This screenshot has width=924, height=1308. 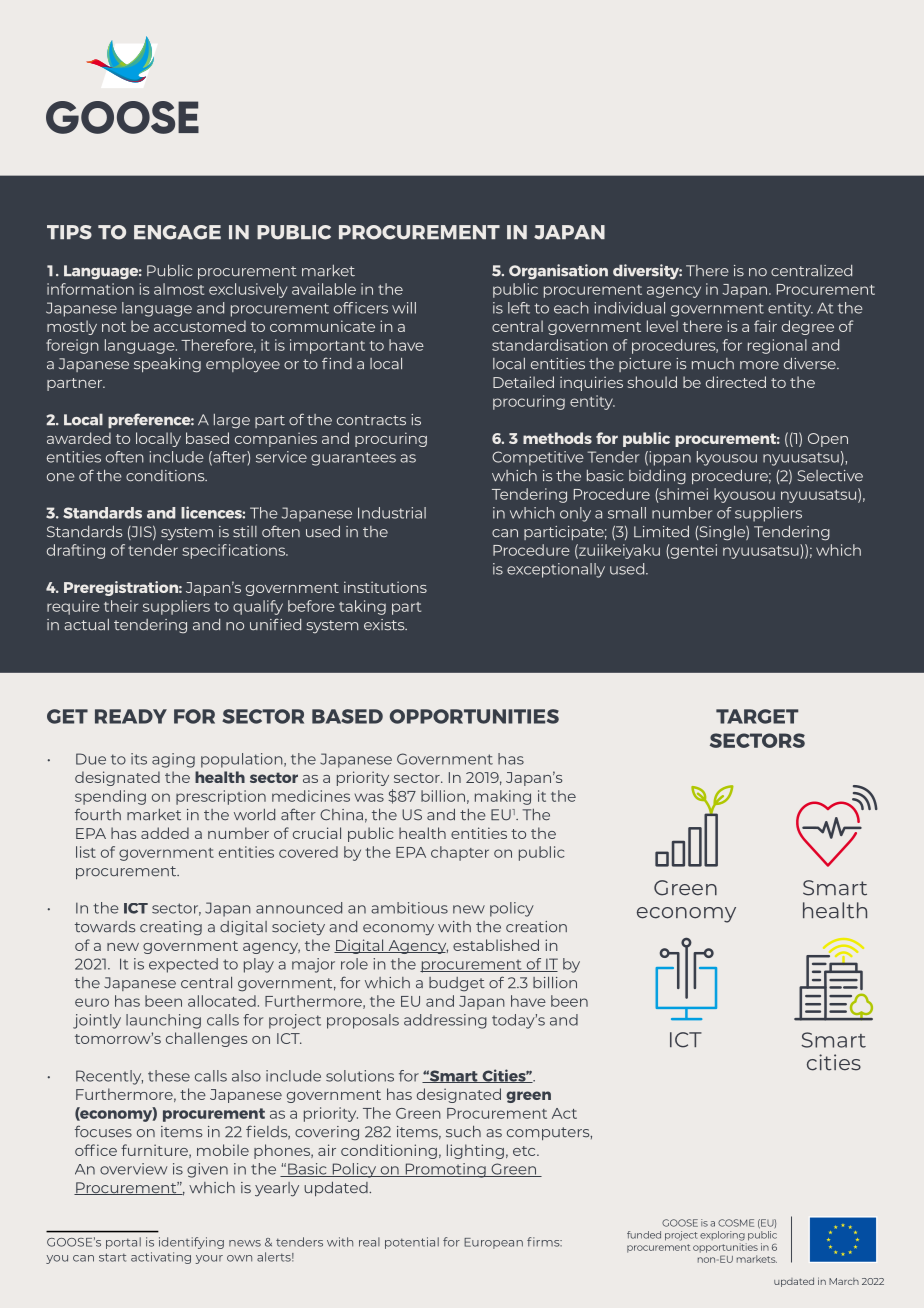 I want to click on Competitive, so click(x=538, y=458).
